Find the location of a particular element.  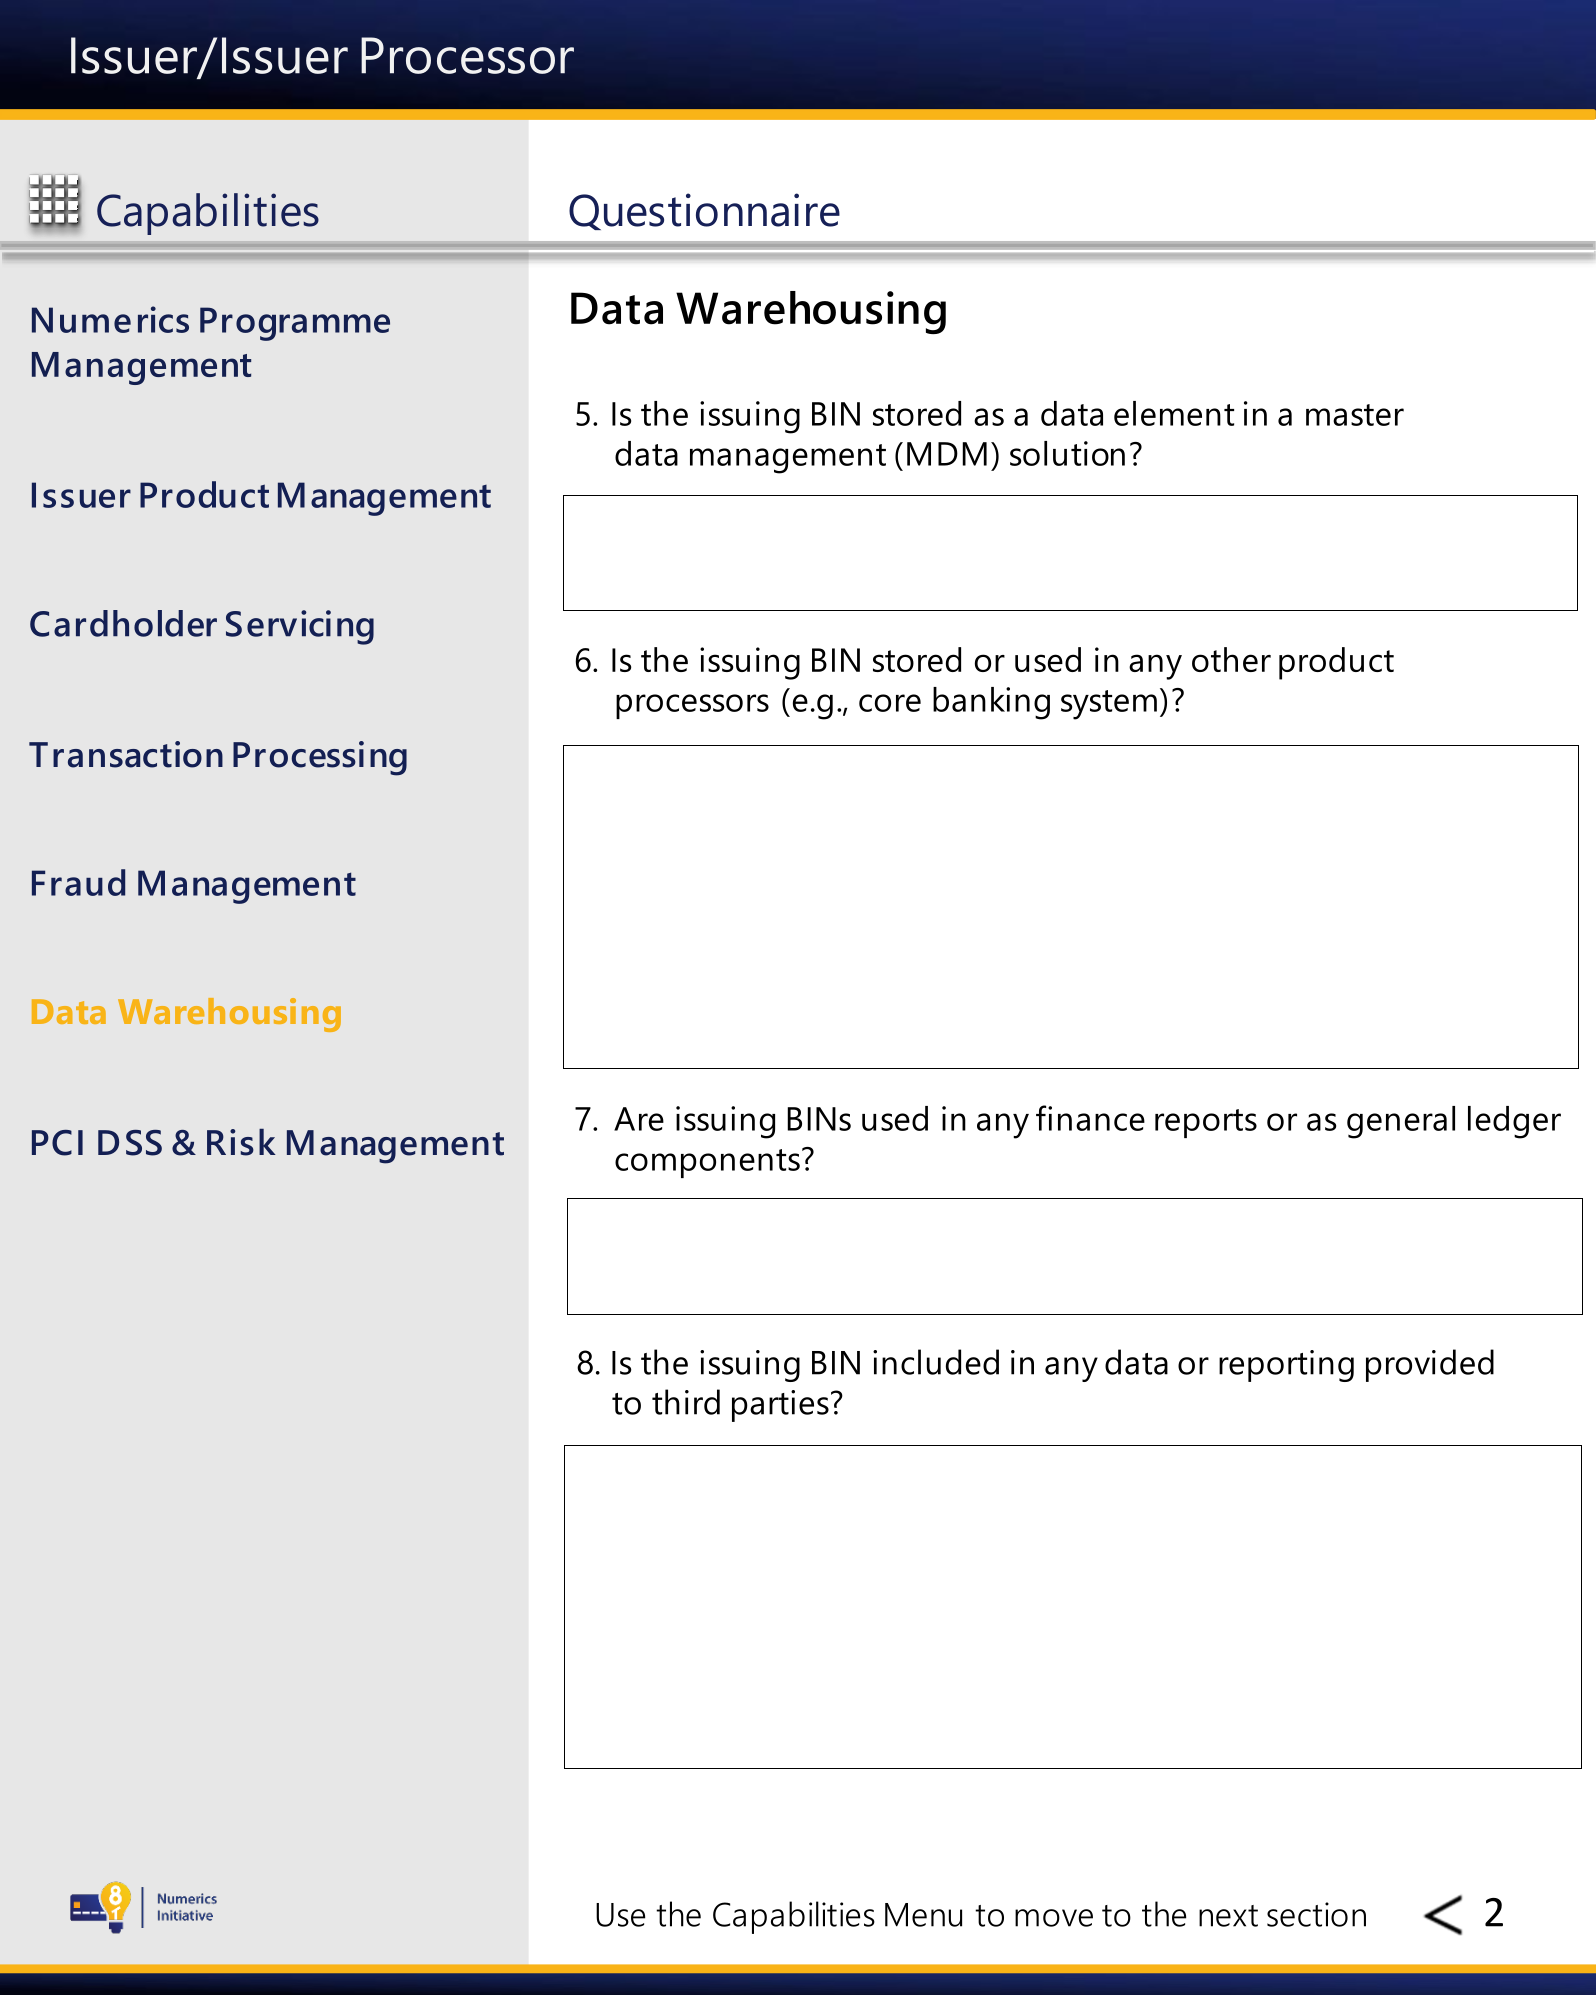

Programme is located at coordinates (295, 324).
